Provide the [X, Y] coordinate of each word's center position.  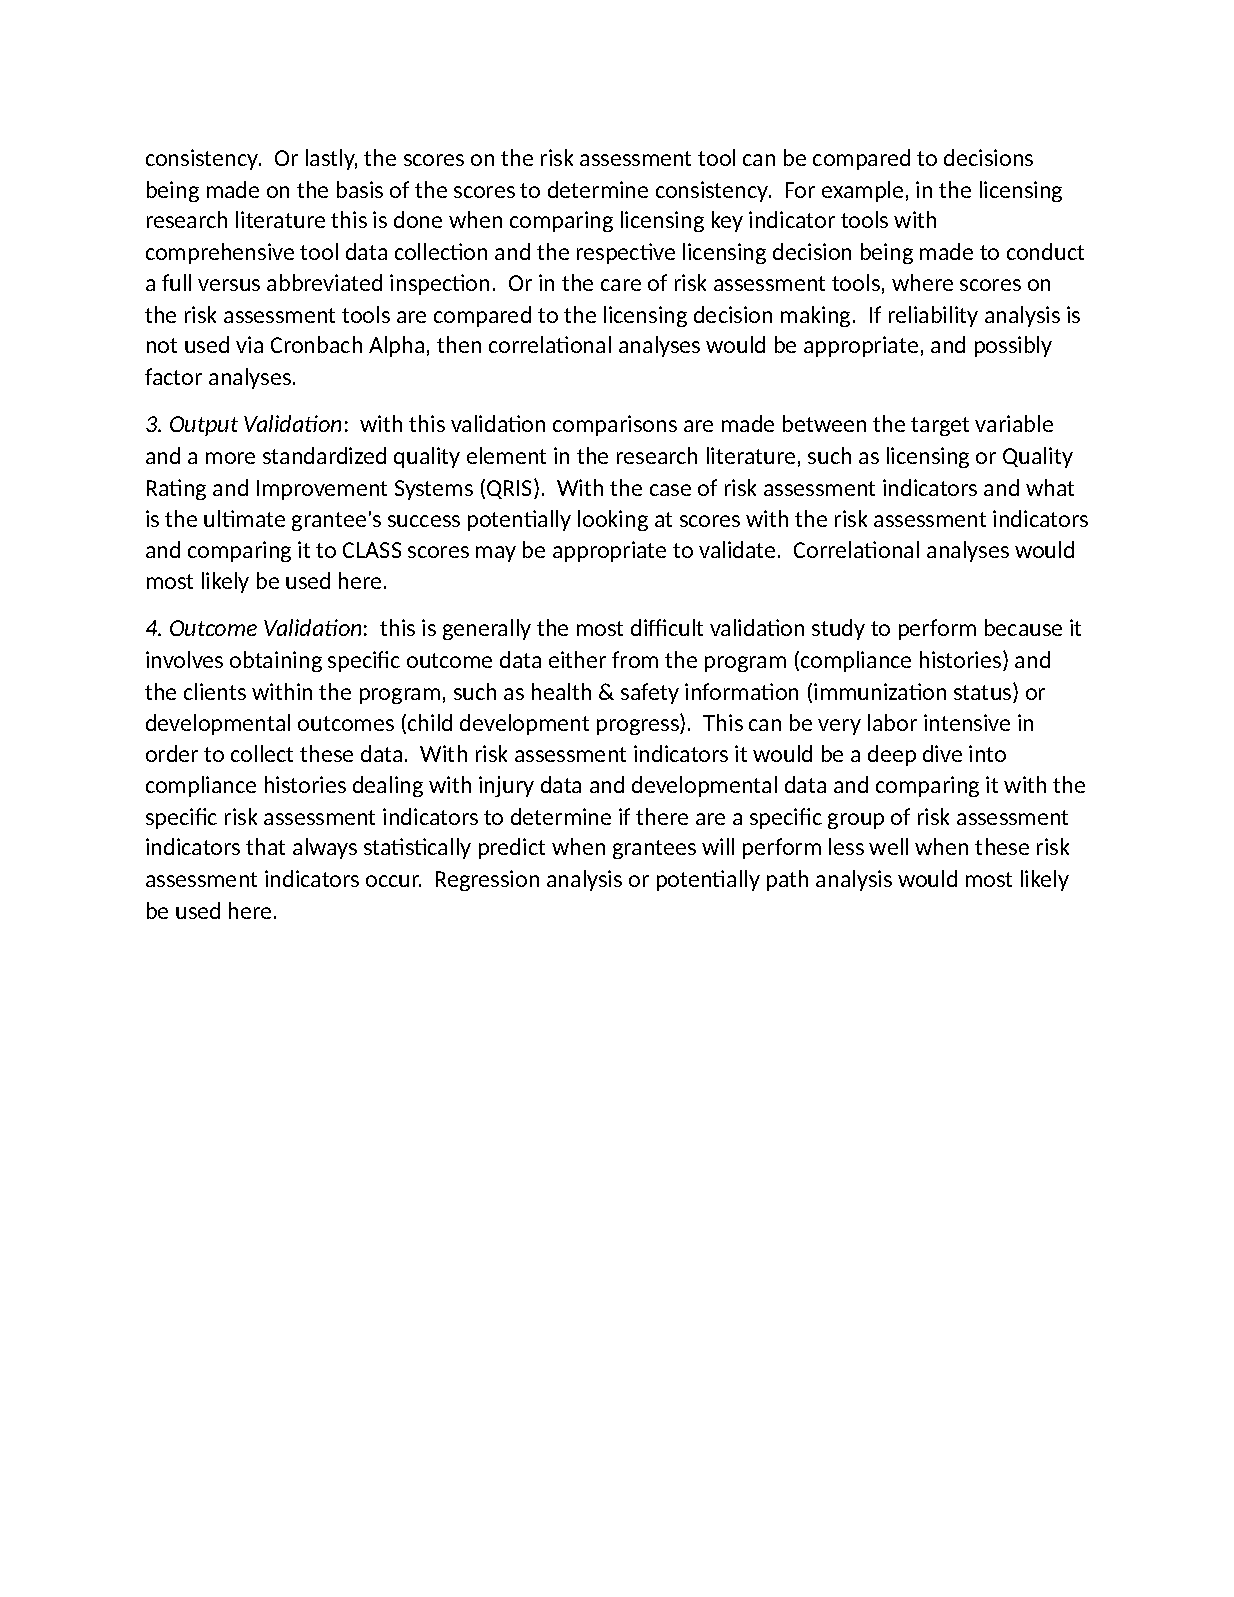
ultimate [244, 518]
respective [626, 253]
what [1050, 487]
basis [360, 189]
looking [613, 520]
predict [512, 848]
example [862, 191]
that [265, 846]
